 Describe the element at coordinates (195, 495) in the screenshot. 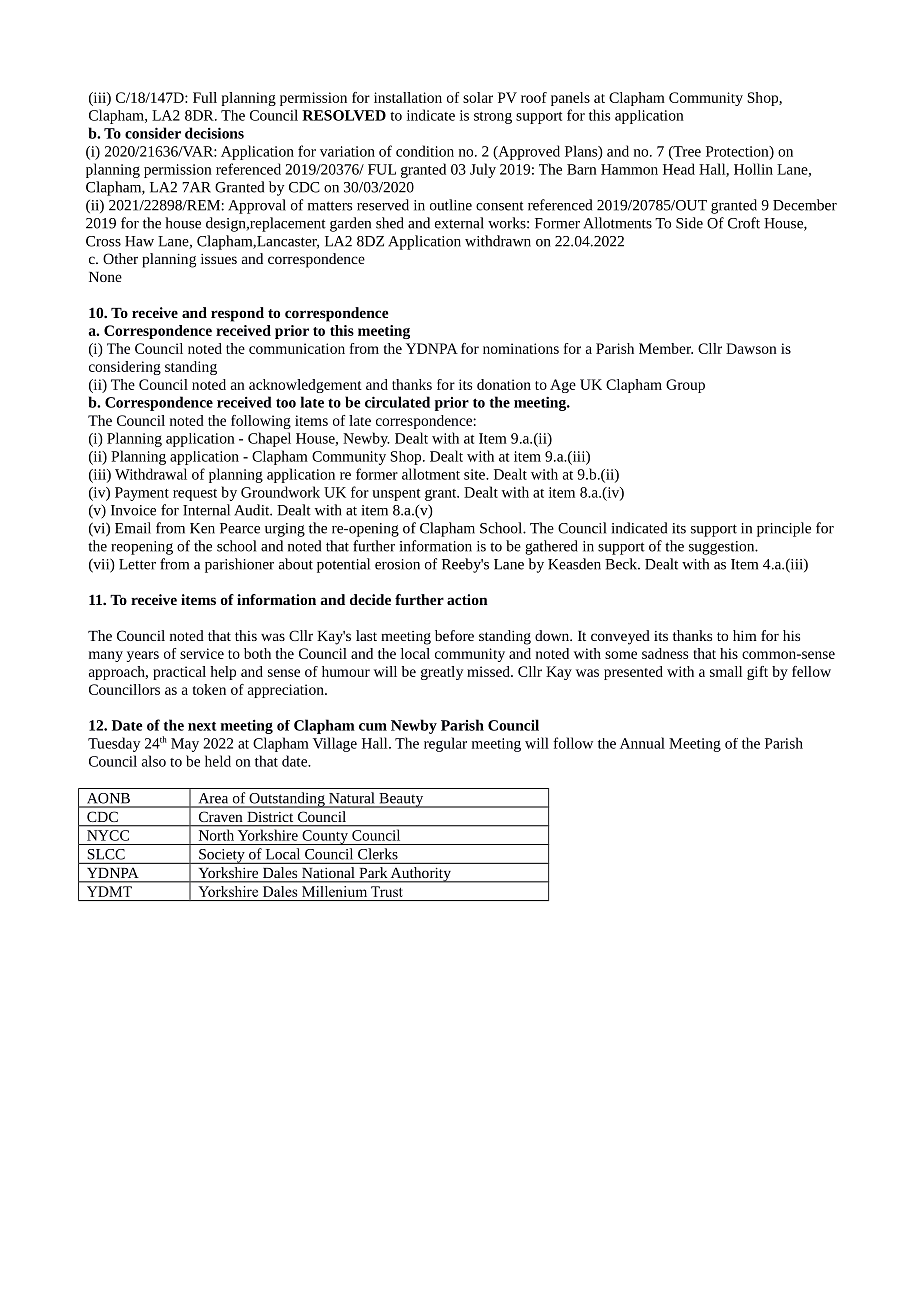

I see `request` at that location.
